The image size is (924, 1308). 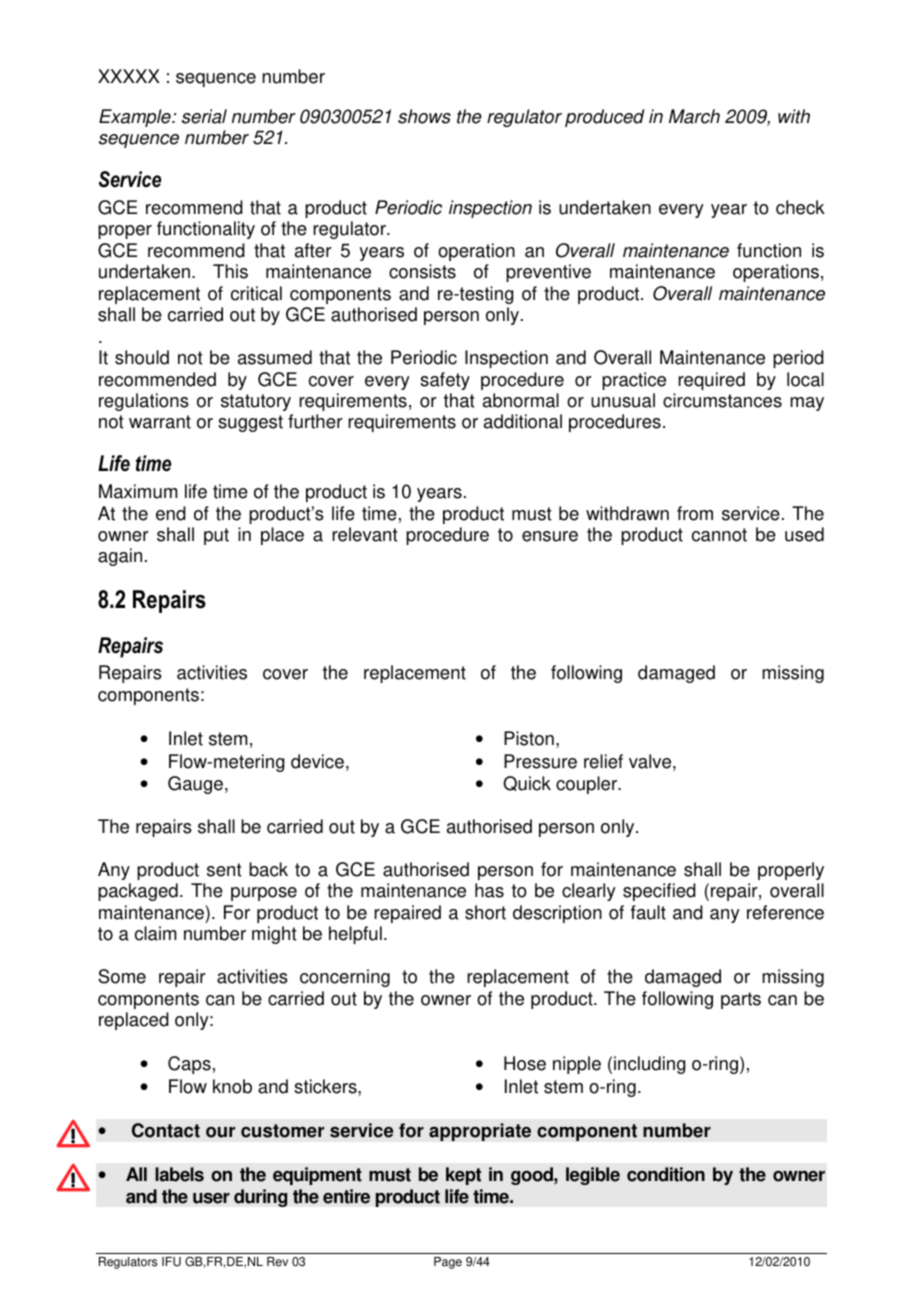 I want to click on Caps, so click(x=189, y=1065).
